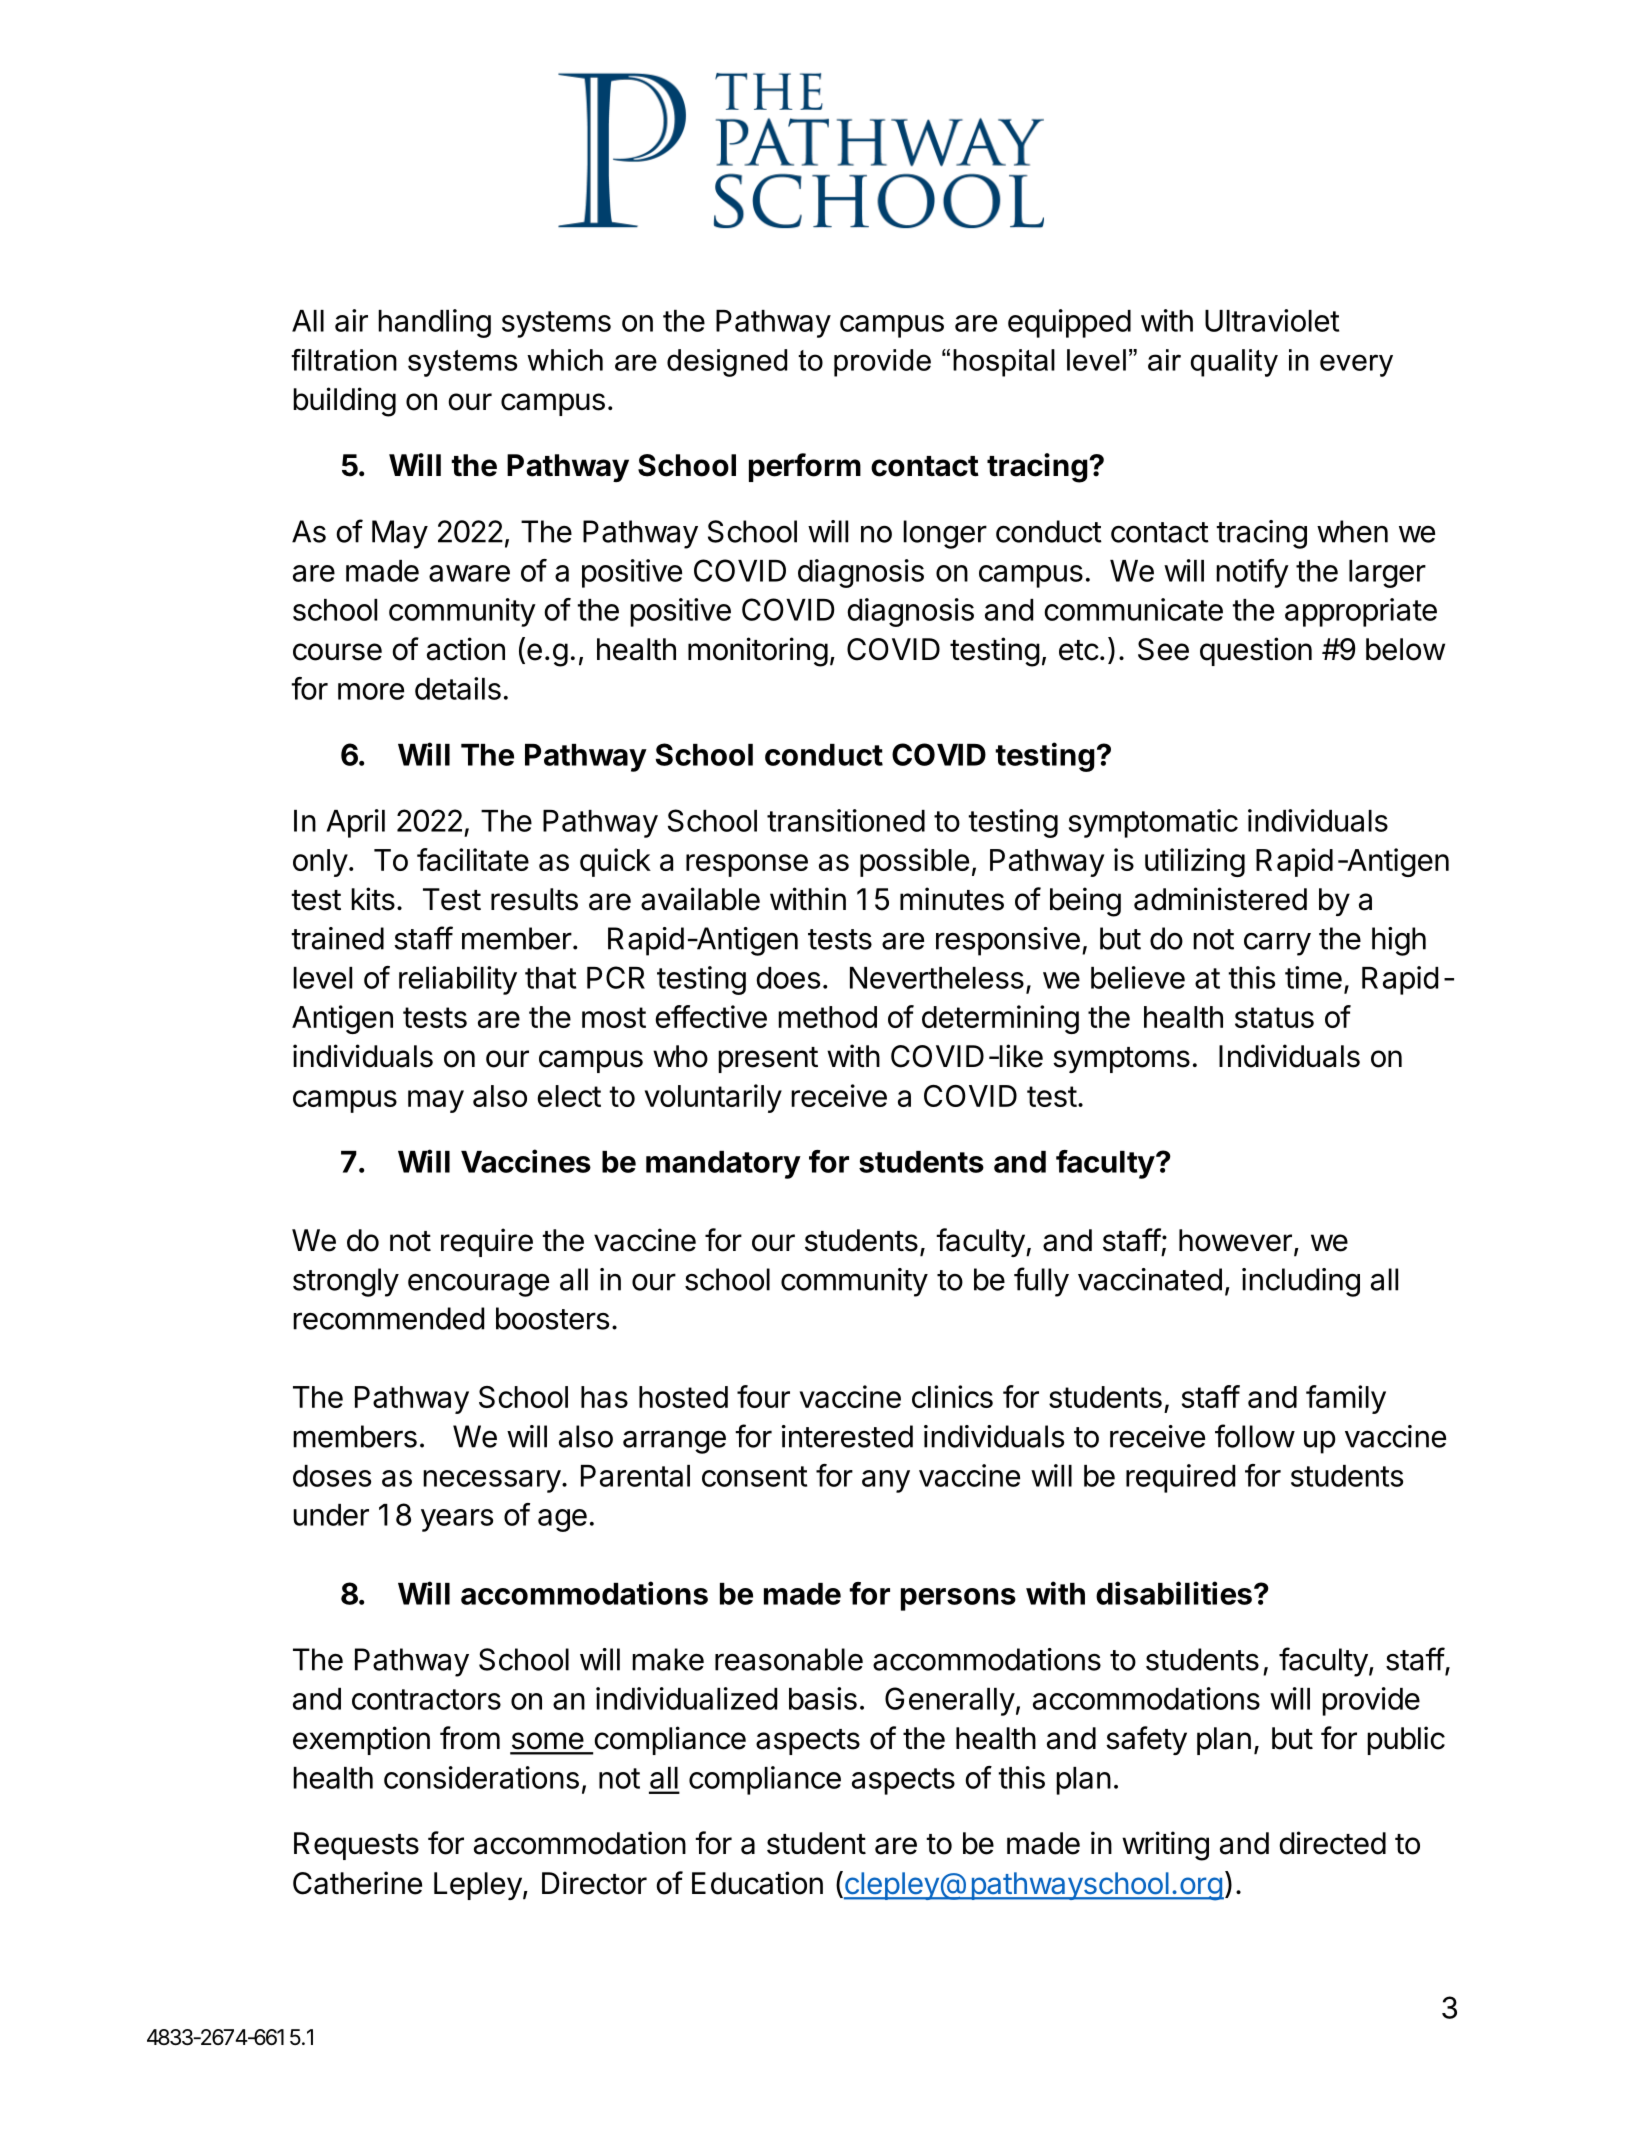  What do you see at coordinates (727, 363) in the screenshot?
I see `designed` at bounding box center [727, 363].
